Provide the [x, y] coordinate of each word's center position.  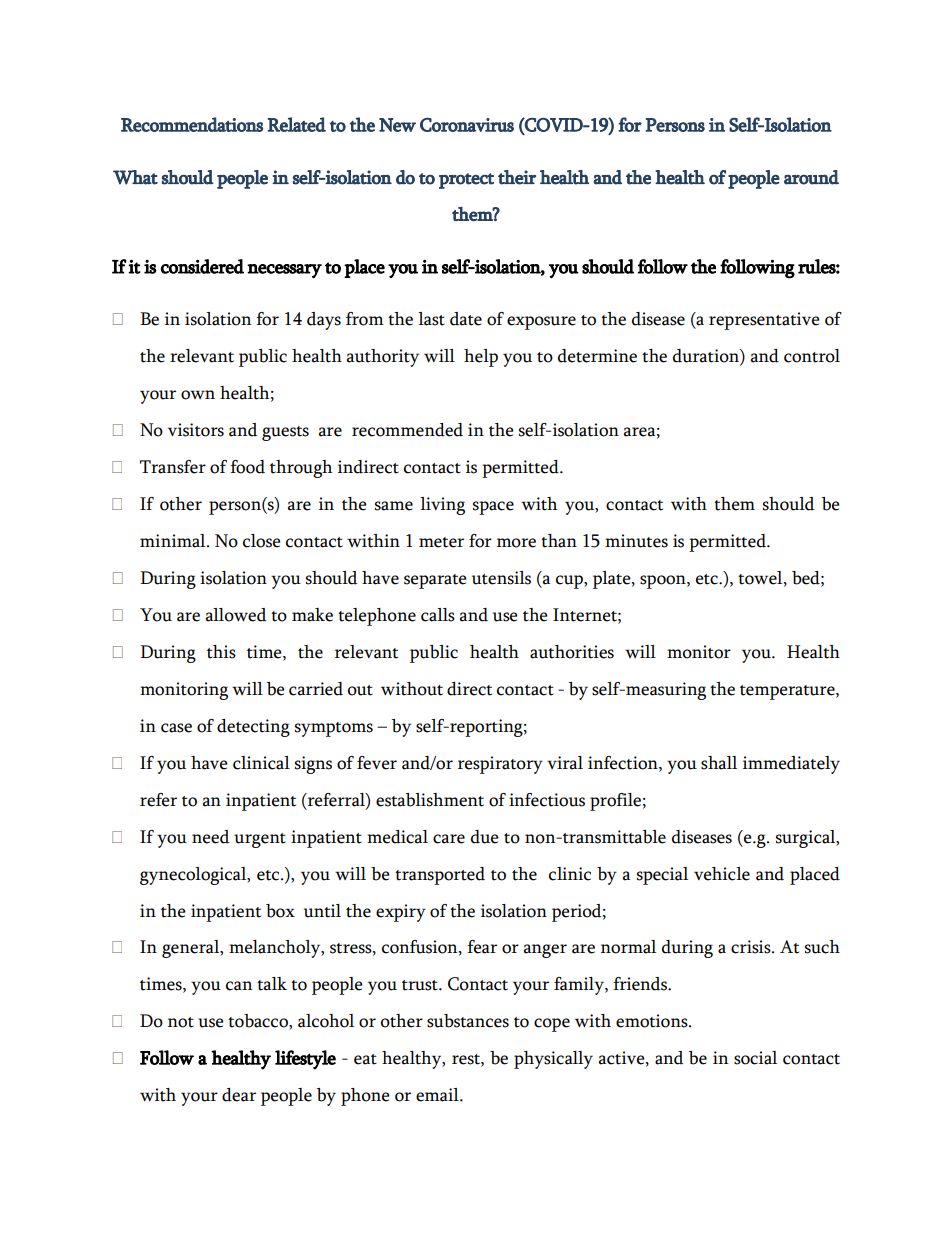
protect [466, 181]
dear [239, 1095]
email [438, 1095]
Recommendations [192, 124]
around [811, 177]
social [755, 1058]
